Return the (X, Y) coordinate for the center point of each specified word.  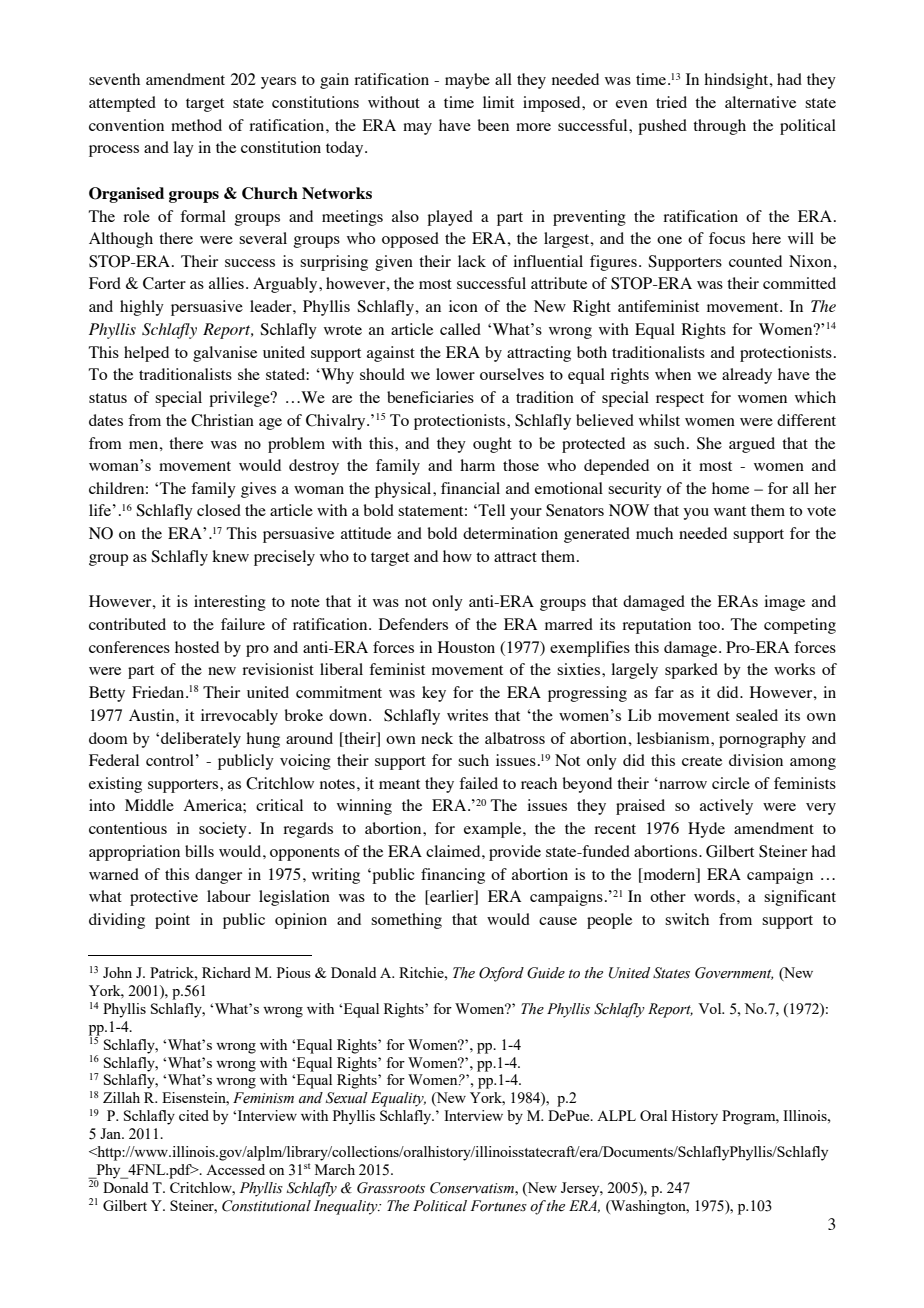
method (196, 125)
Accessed (235, 1169)
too (709, 625)
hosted (197, 647)
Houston (466, 647)
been (493, 125)
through (719, 127)
